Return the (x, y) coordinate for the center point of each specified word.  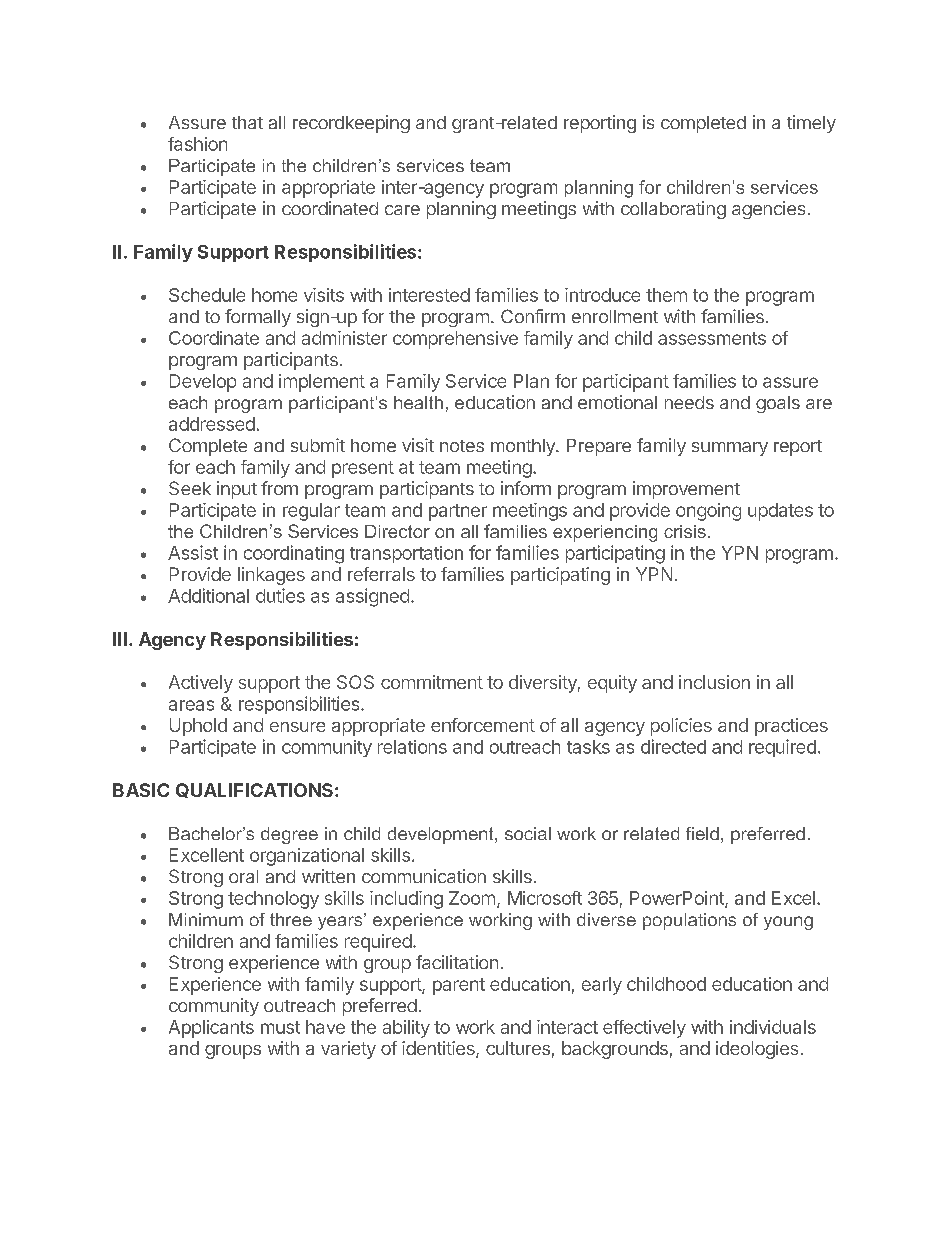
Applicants (211, 1029)
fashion (197, 144)
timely (811, 124)
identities (439, 1049)
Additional (208, 595)
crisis (685, 531)
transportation (406, 554)
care (402, 210)
